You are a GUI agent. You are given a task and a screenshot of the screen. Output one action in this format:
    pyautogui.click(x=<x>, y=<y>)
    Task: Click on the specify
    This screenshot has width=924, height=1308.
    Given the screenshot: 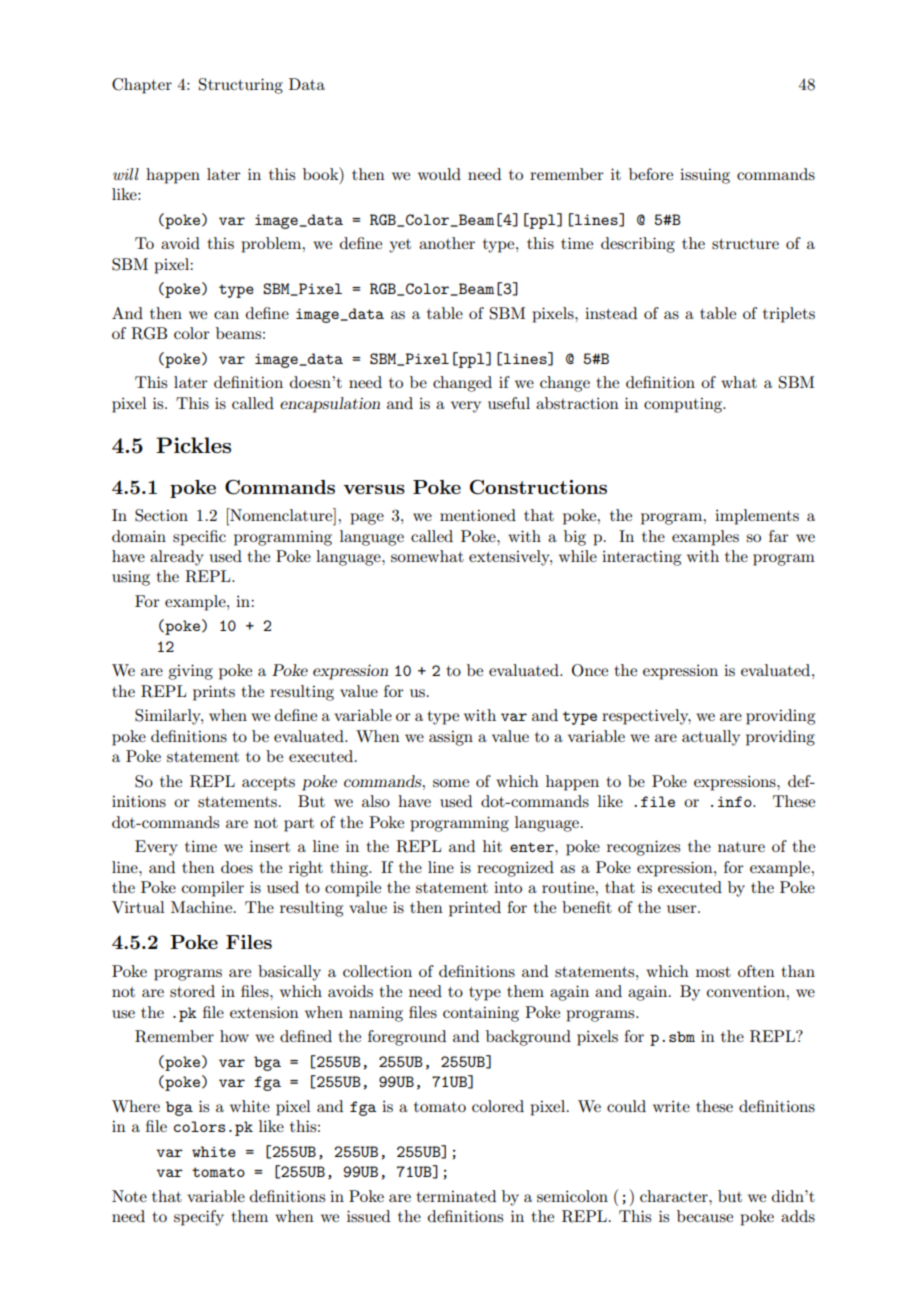 What is the action you would take?
    pyautogui.click(x=199, y=1218)
